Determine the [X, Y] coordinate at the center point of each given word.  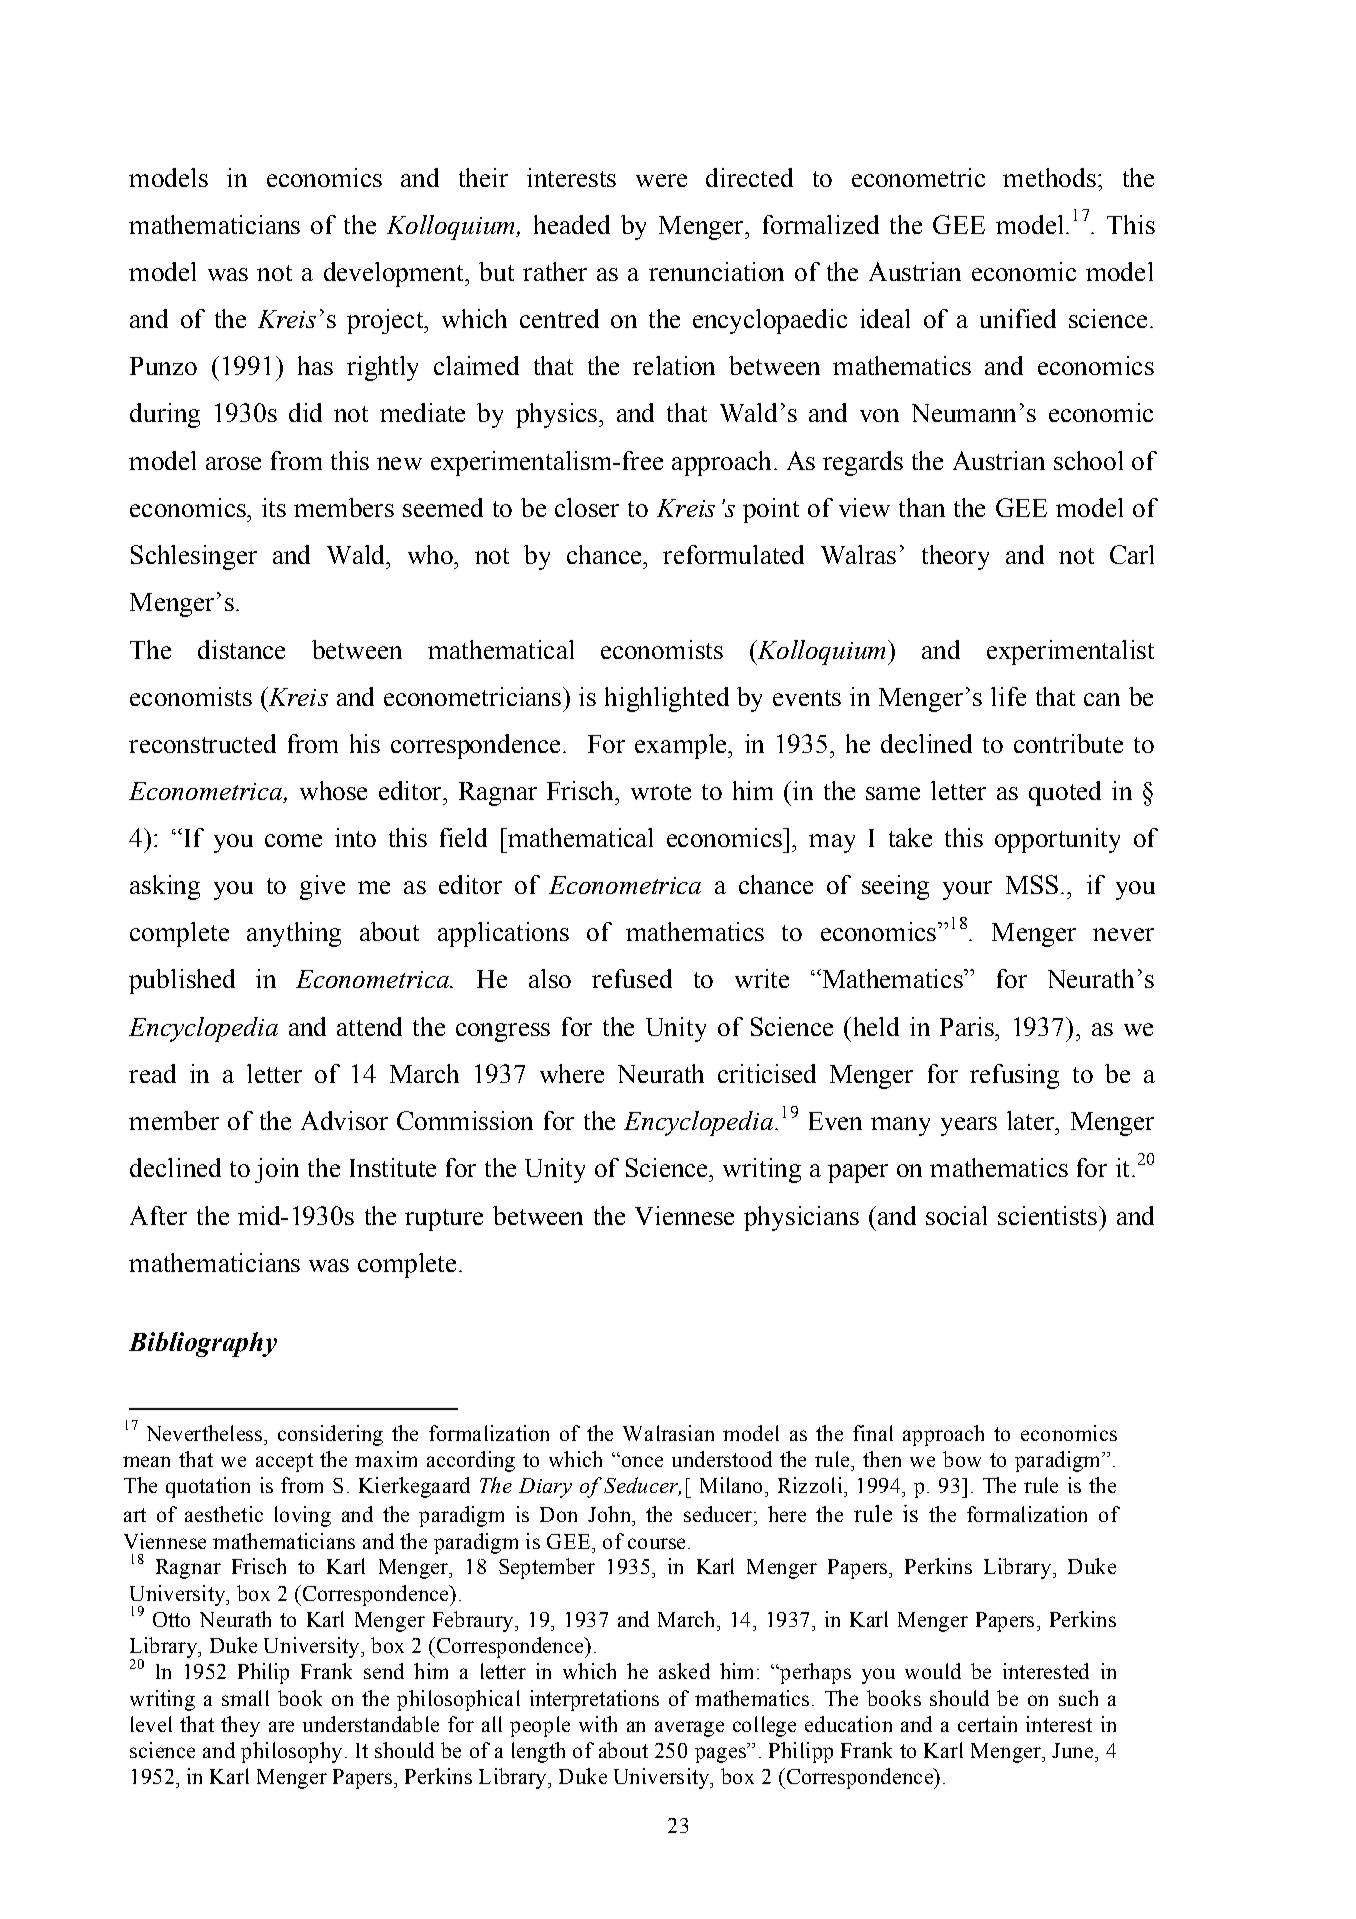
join [277, 1170]
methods [1049, 177]
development [395, 274]
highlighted [667, 699]
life [1008, 696]
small [245, 1698]
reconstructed [202, 743]
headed [572, 224]
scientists [1047, 1215]
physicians [801, 1218]
